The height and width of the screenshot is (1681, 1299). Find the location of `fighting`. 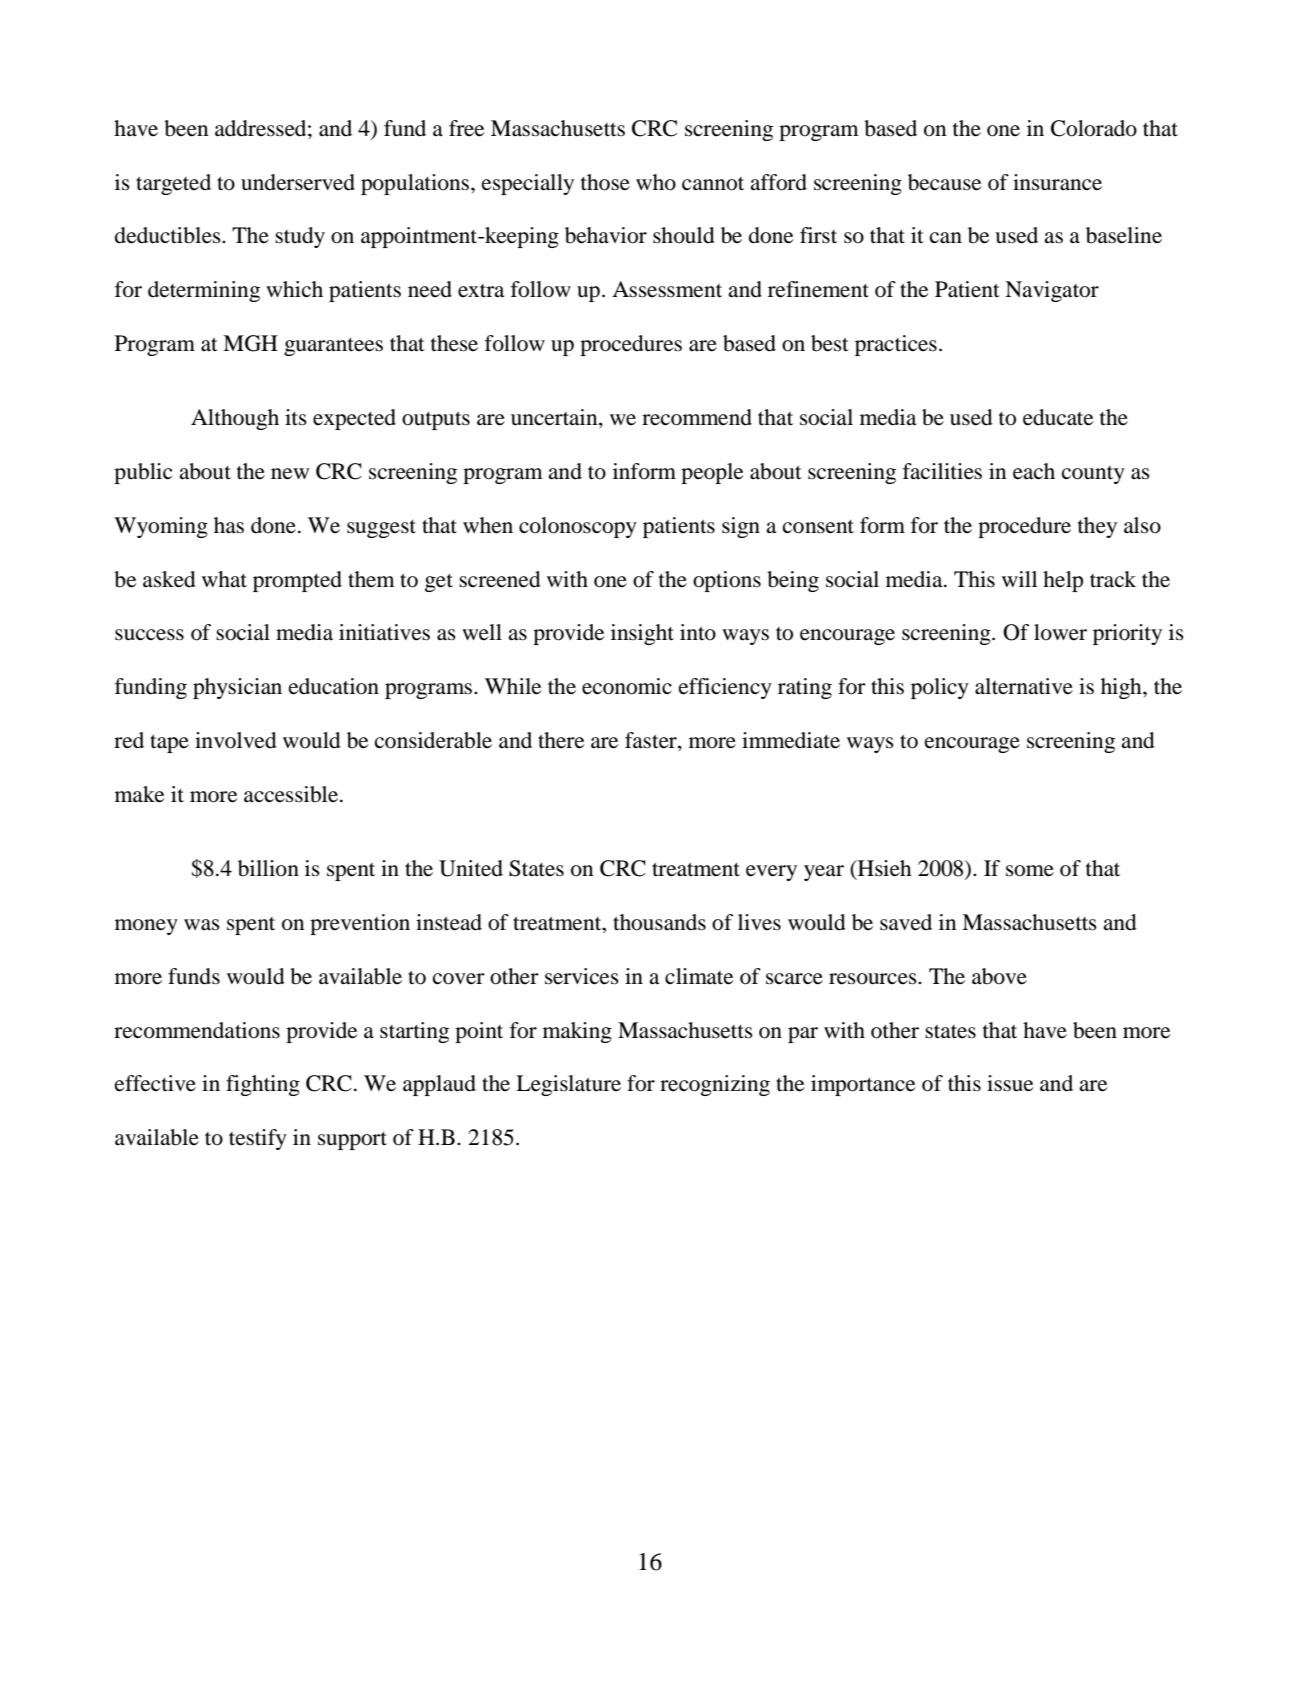

fighting is located at coordinates (263, 1085).
